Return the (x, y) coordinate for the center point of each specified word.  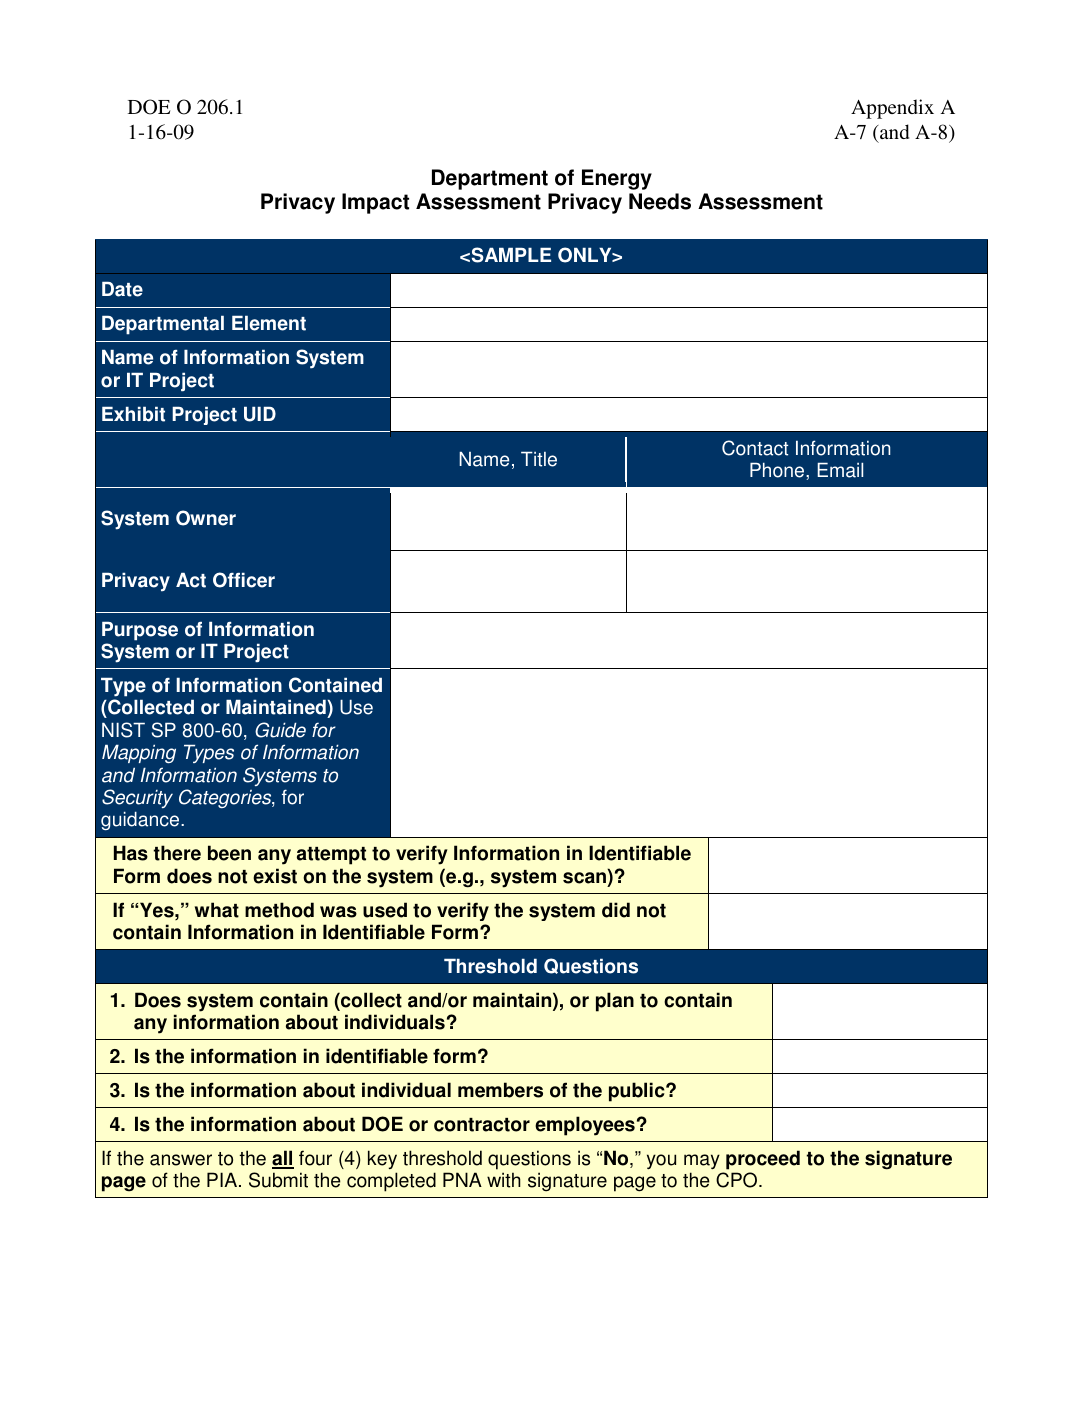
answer (181, 1160)
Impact (375, 203)
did (616, 910)
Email (840, 470)
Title (539, 459)
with (504, 1180)
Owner (206, 518)
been (229, 853)
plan (615, 1002)
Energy (617, 179)
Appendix (892, 109)
